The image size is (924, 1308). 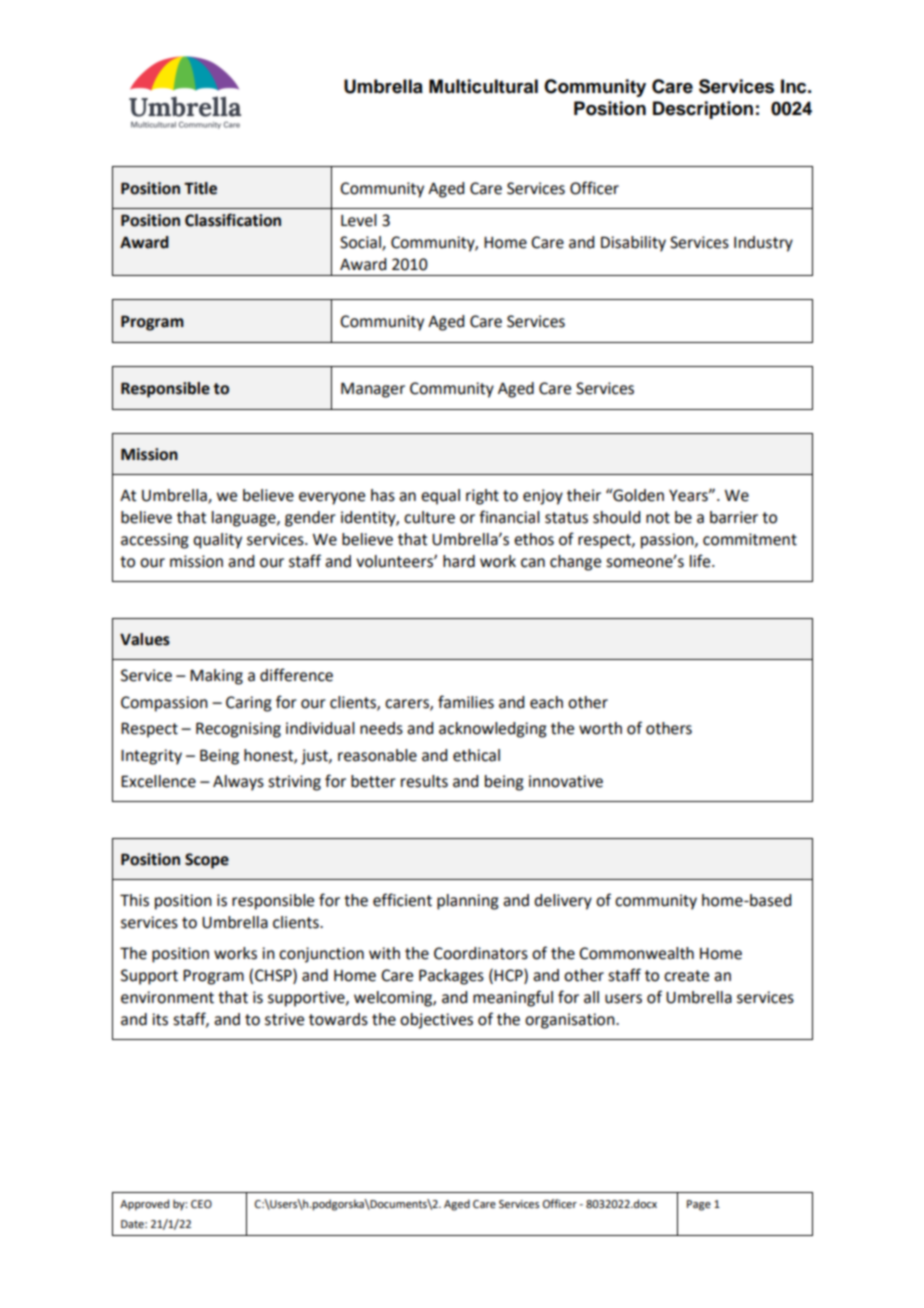 What do you see at coordinates (703, 110) in the page?
I see `Description` at bounding box center [703, 110].
